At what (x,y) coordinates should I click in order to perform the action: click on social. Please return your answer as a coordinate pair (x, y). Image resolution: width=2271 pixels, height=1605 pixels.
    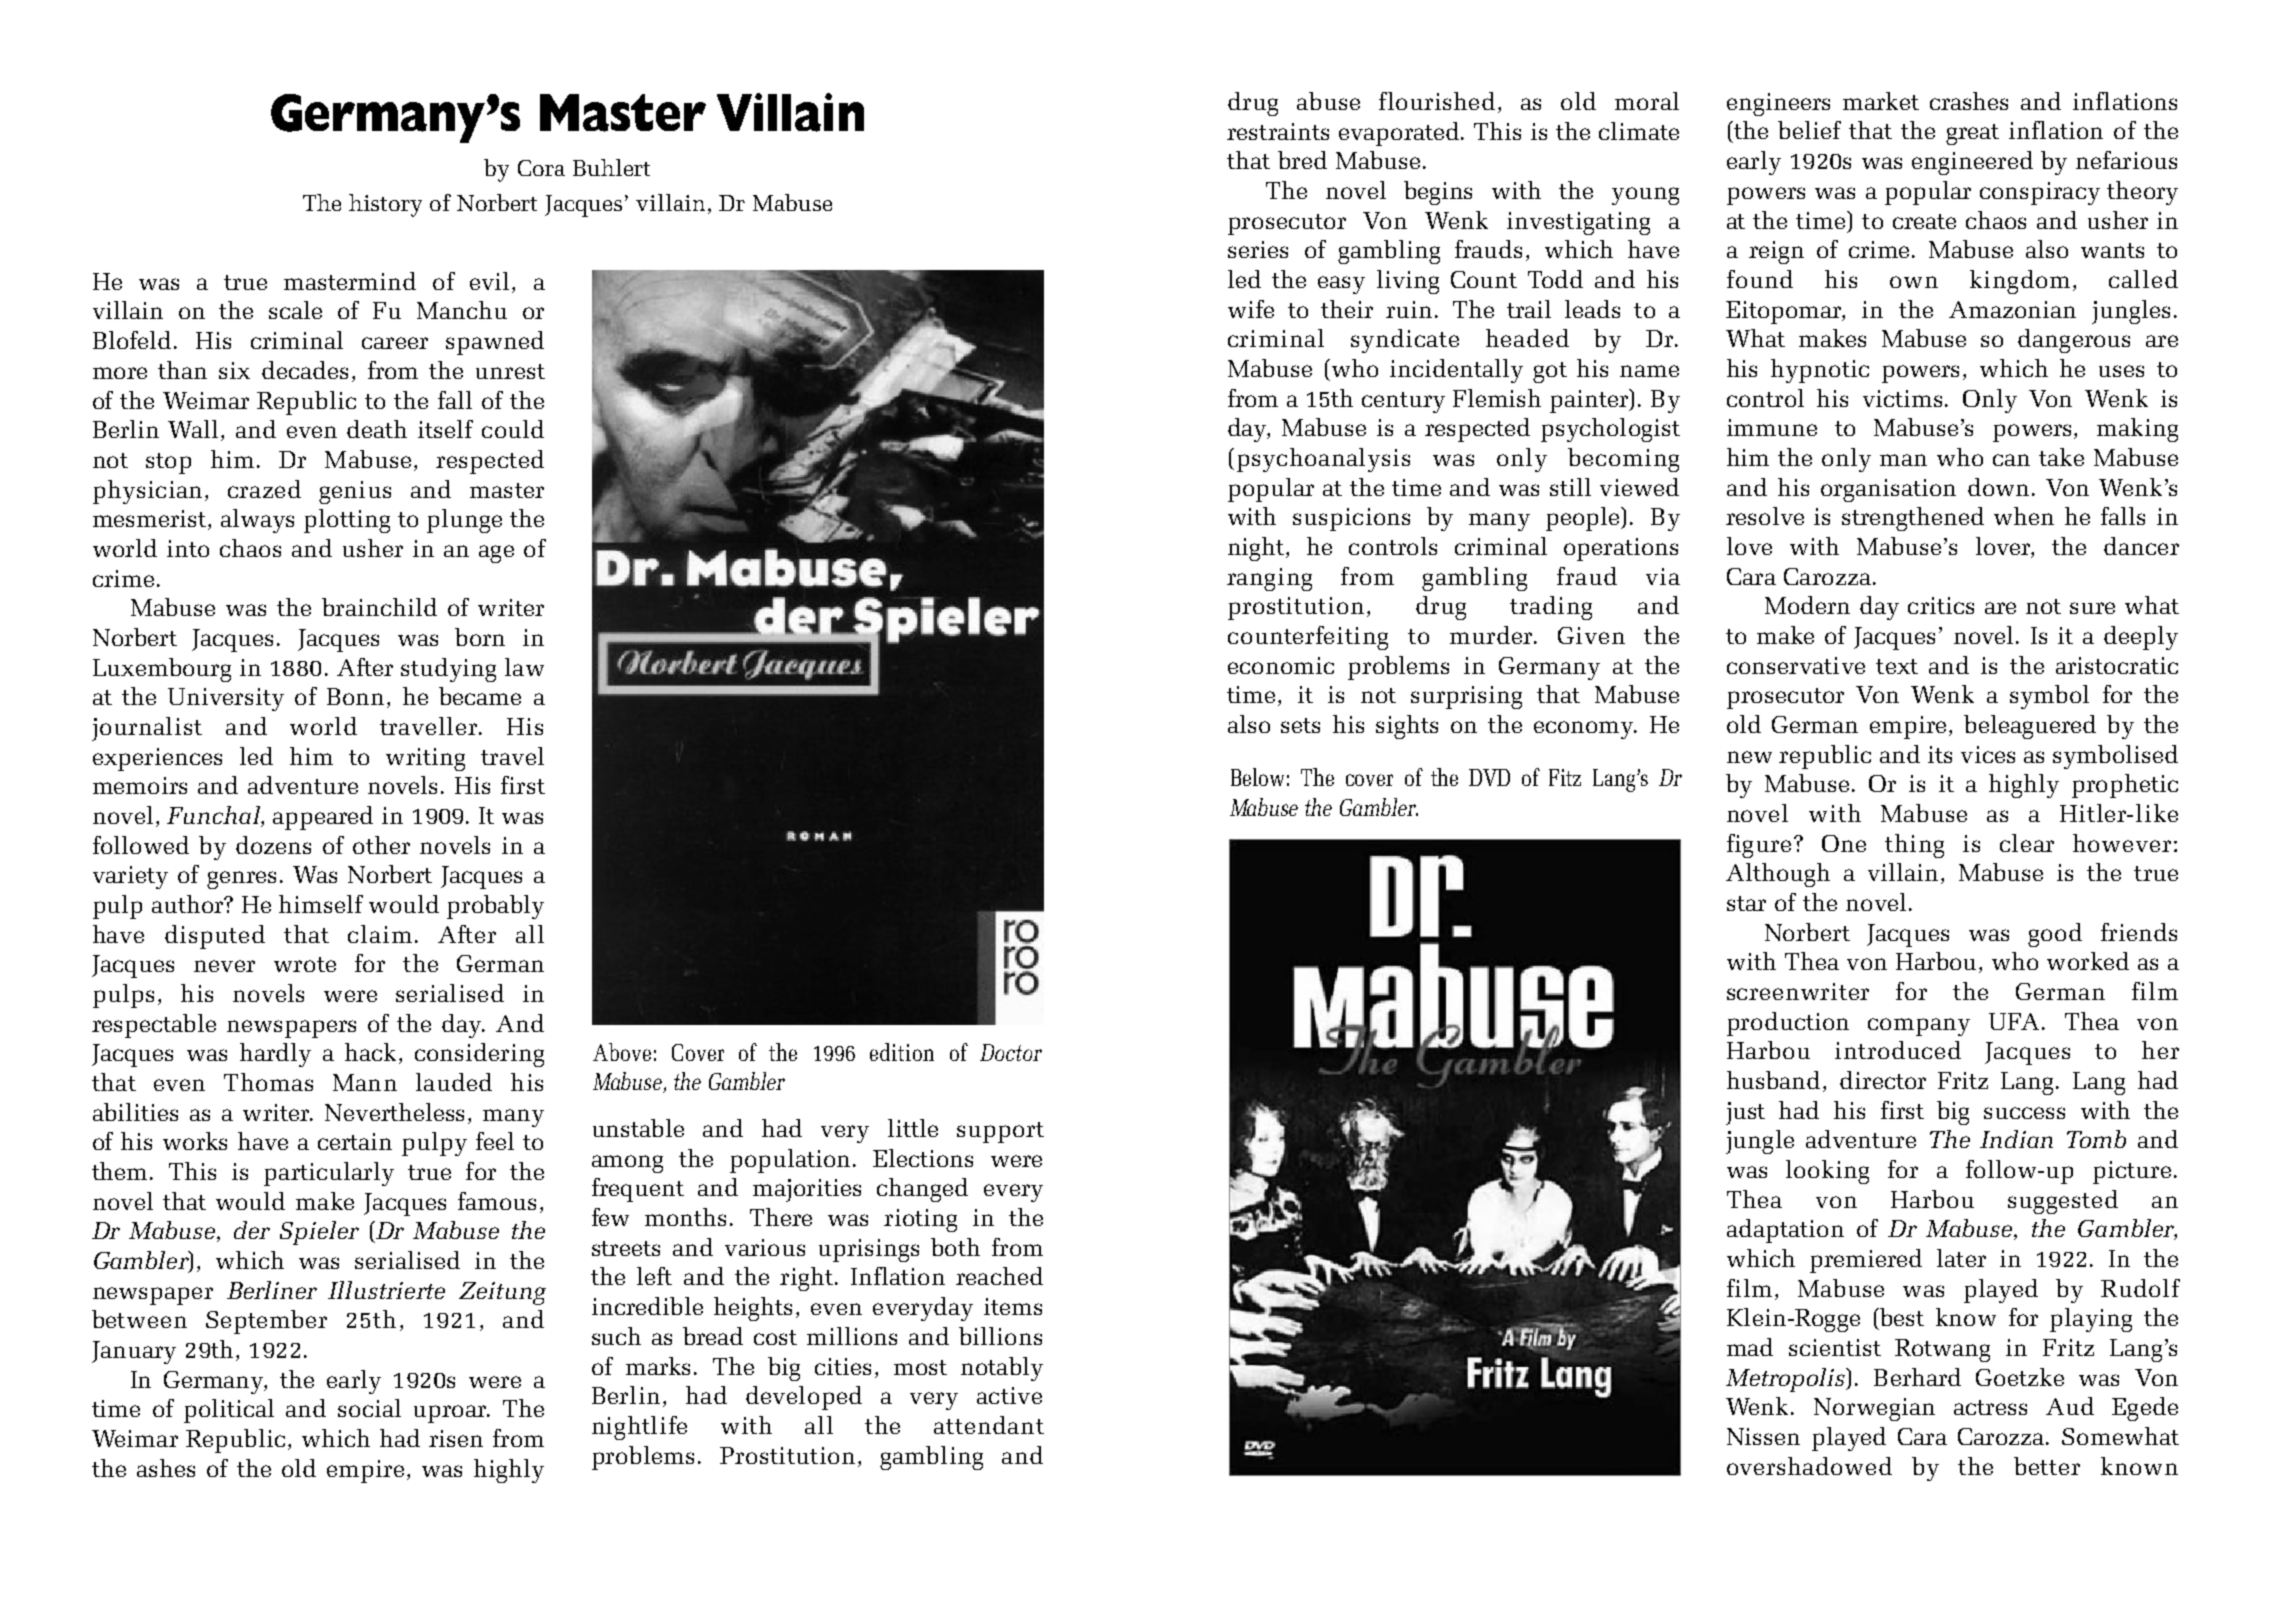
    Looking at the image, I should click on (369, 1408).
